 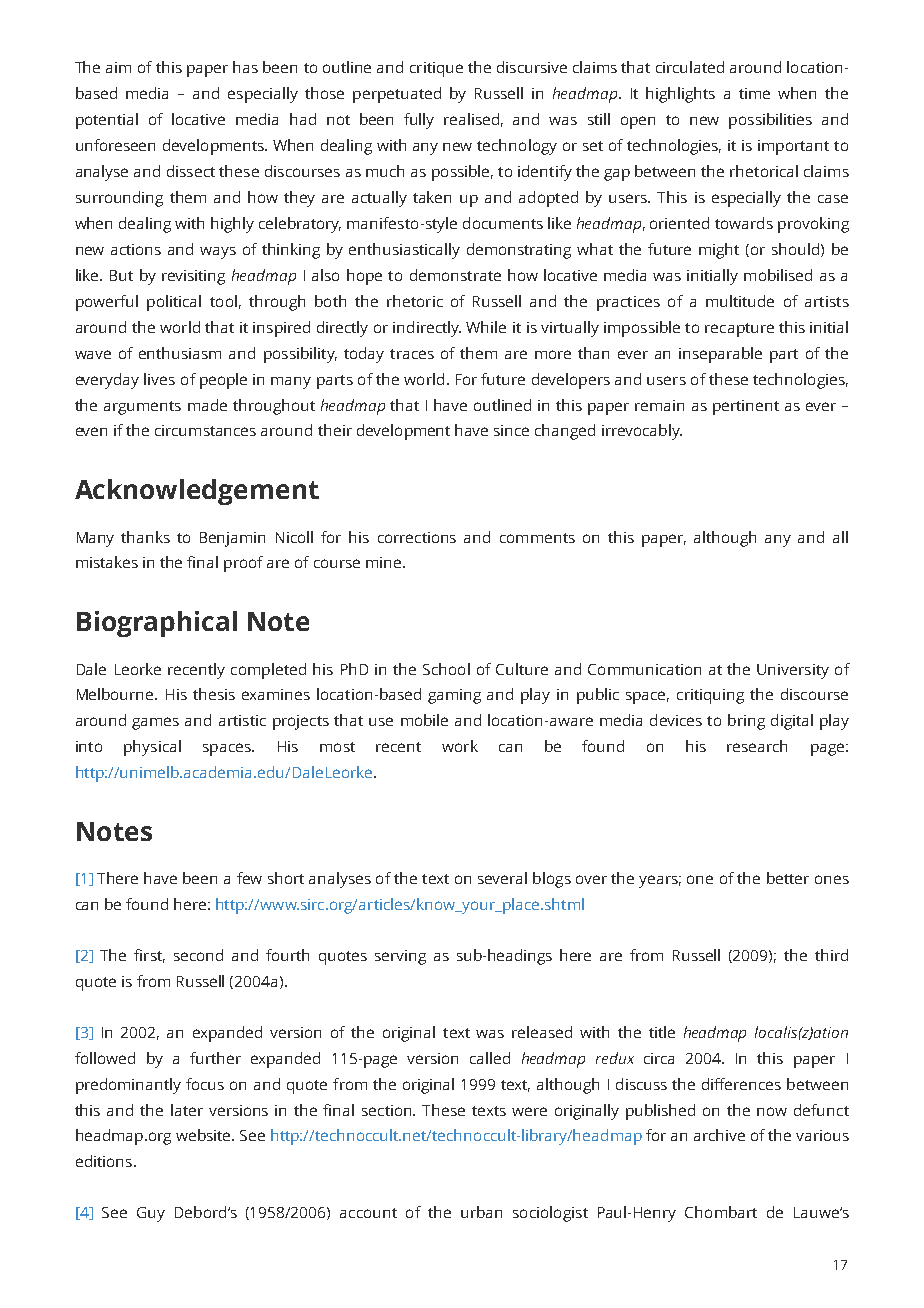 I want to click on pertinent, so click(x=746, y=407).
